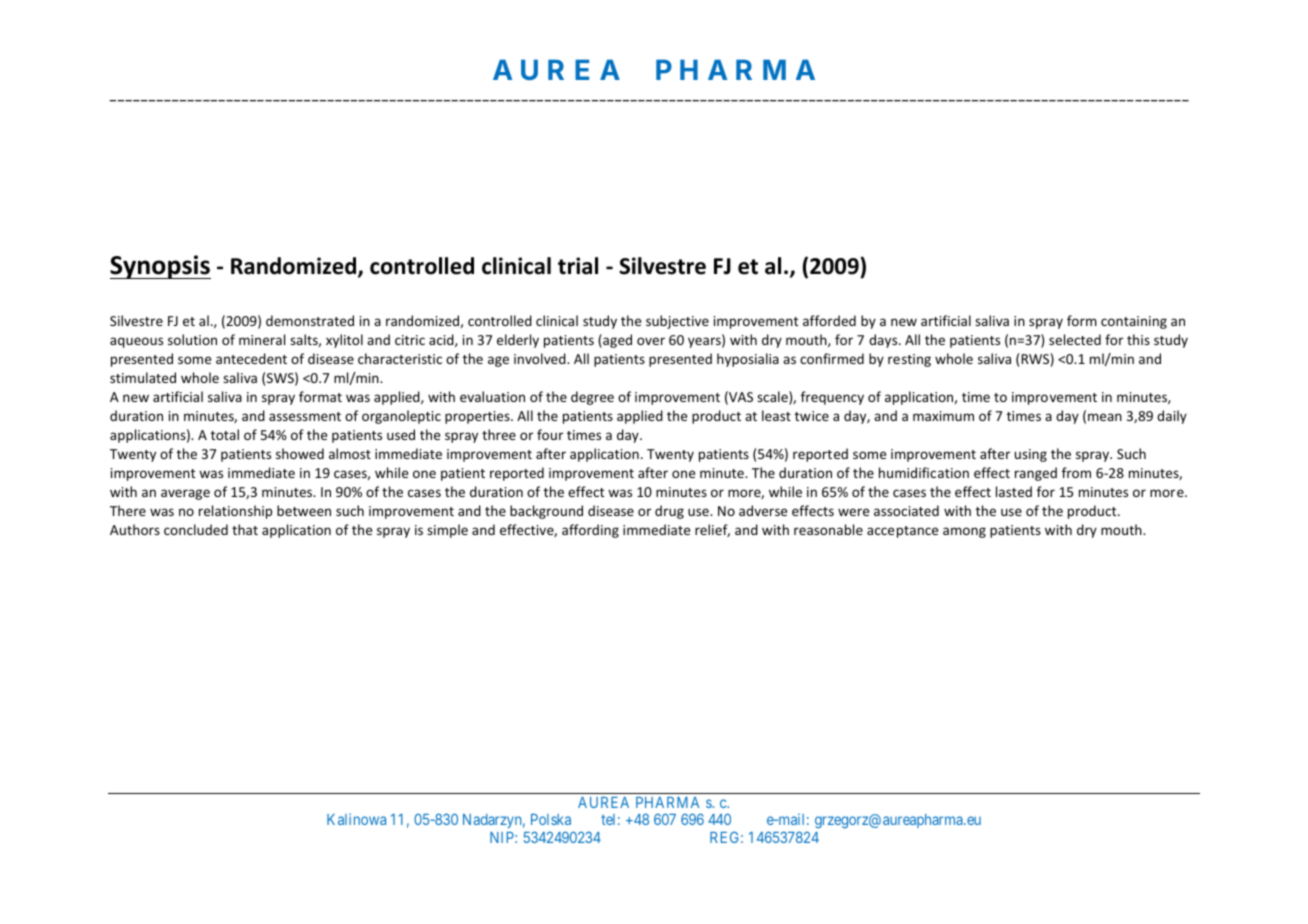 The width and height of the image is (1308, 924). What do you see at coordinates (245, 529) in the image?
I see `that` at bounding box center [245, 529].
